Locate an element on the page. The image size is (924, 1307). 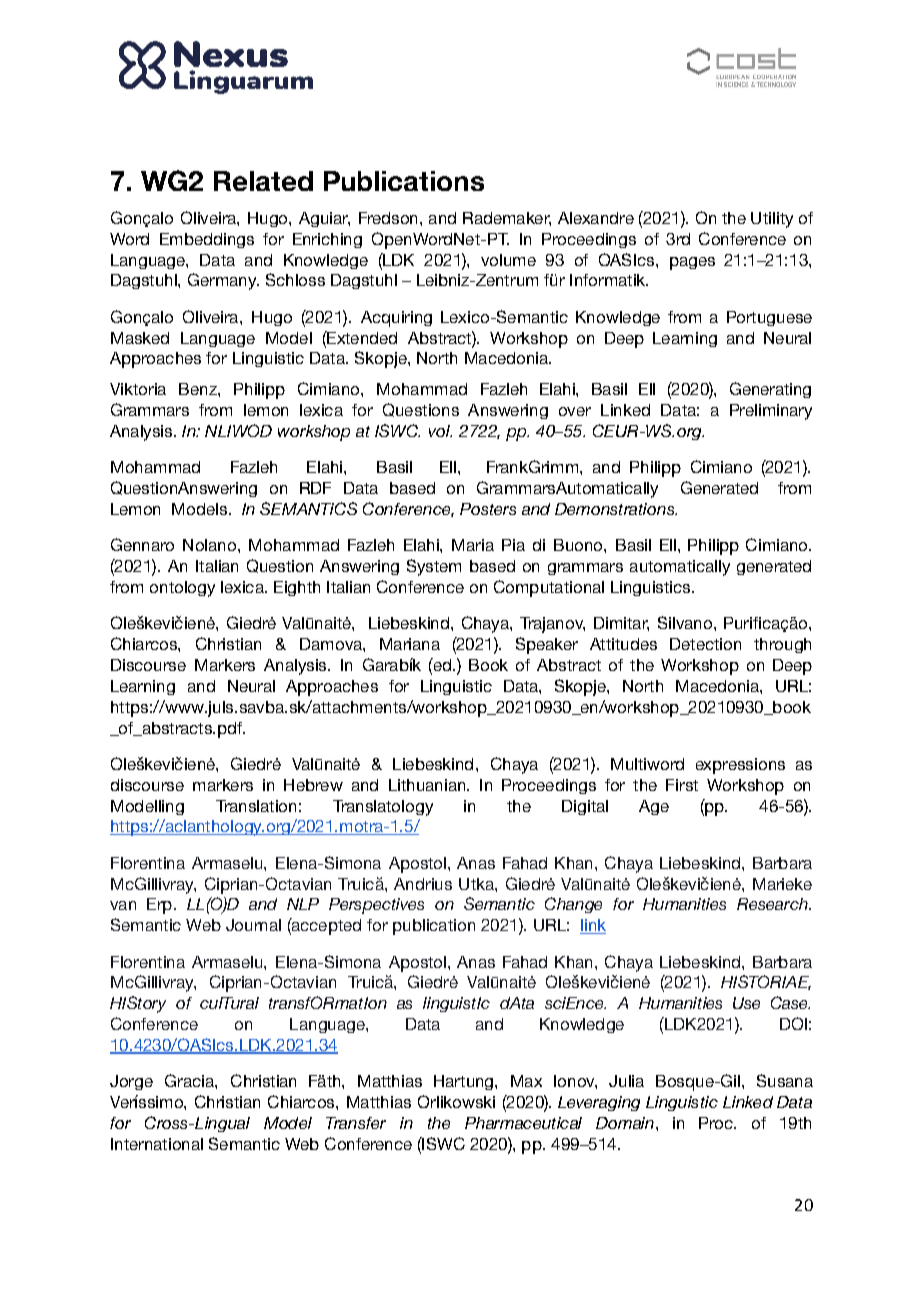
Embeddings is located at coordinates (207, 240).
